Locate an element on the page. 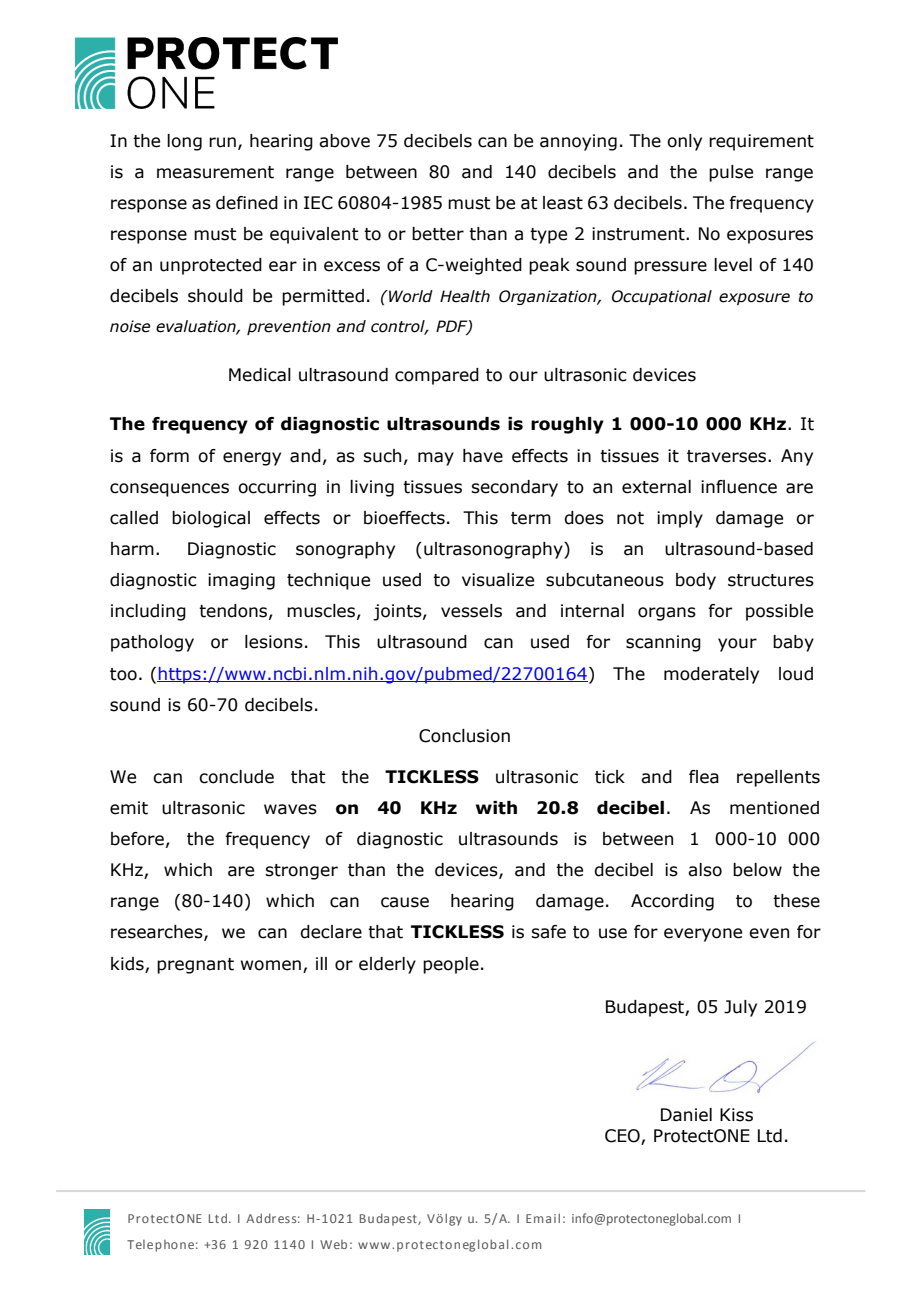 The image size is (924, 1308). imply is located at coordinates (680, 519).
